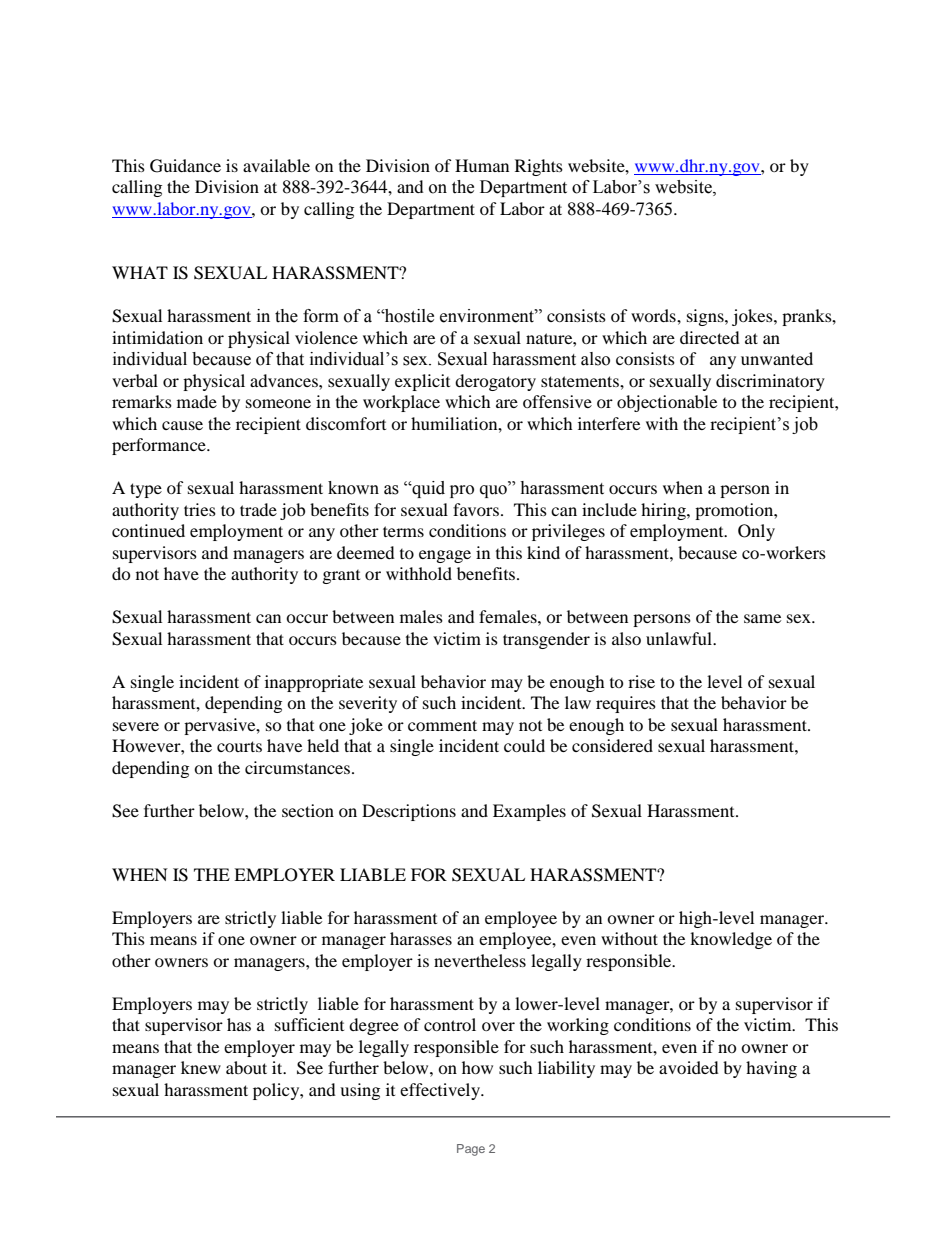 The width and height of the screenshot is (952, 1233). Describe the element at coordinates (706, 317) in the screenshot. I see `signs` at that location.
